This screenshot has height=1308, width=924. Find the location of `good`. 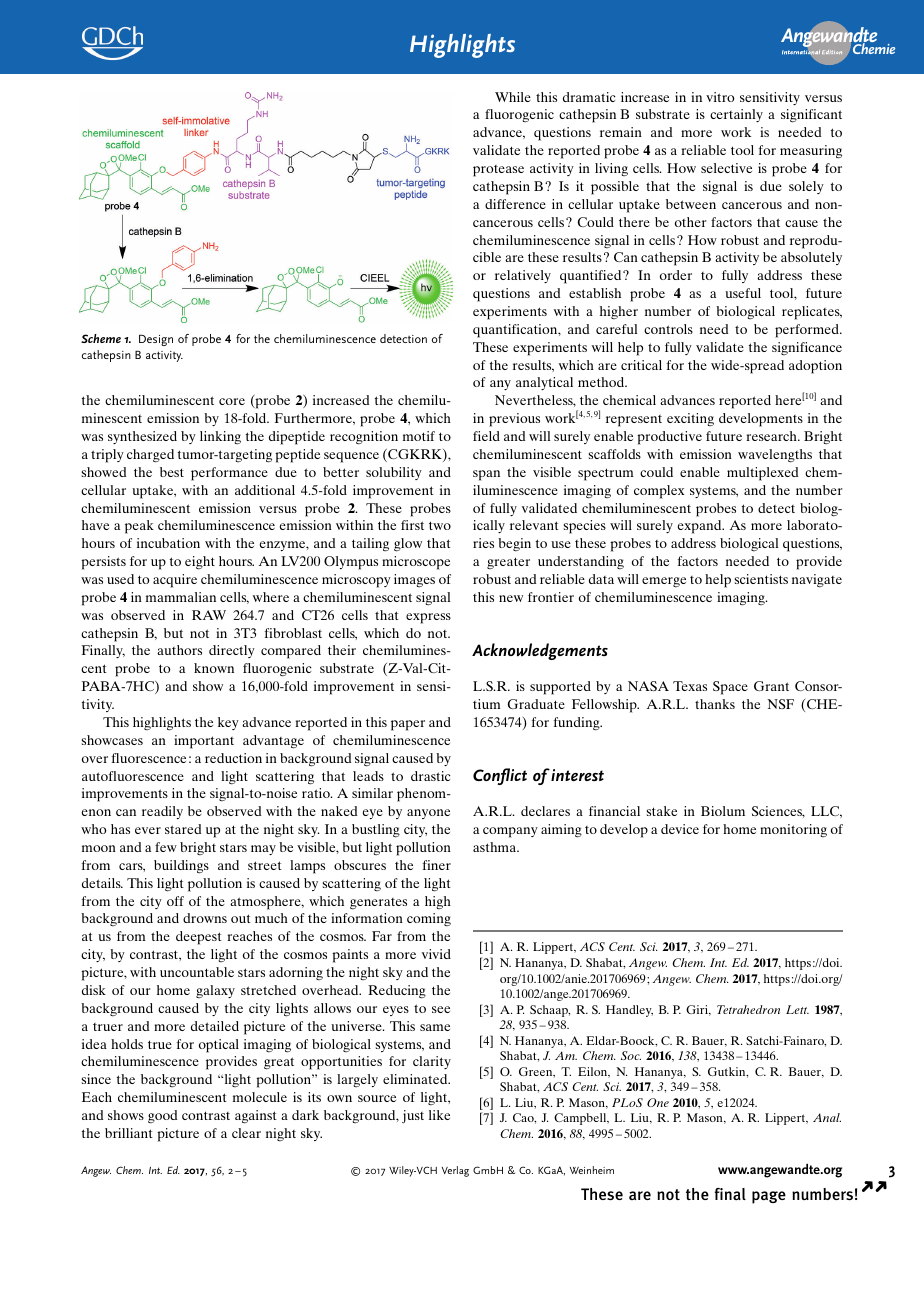

good is located at coordinates (162, 1117).
